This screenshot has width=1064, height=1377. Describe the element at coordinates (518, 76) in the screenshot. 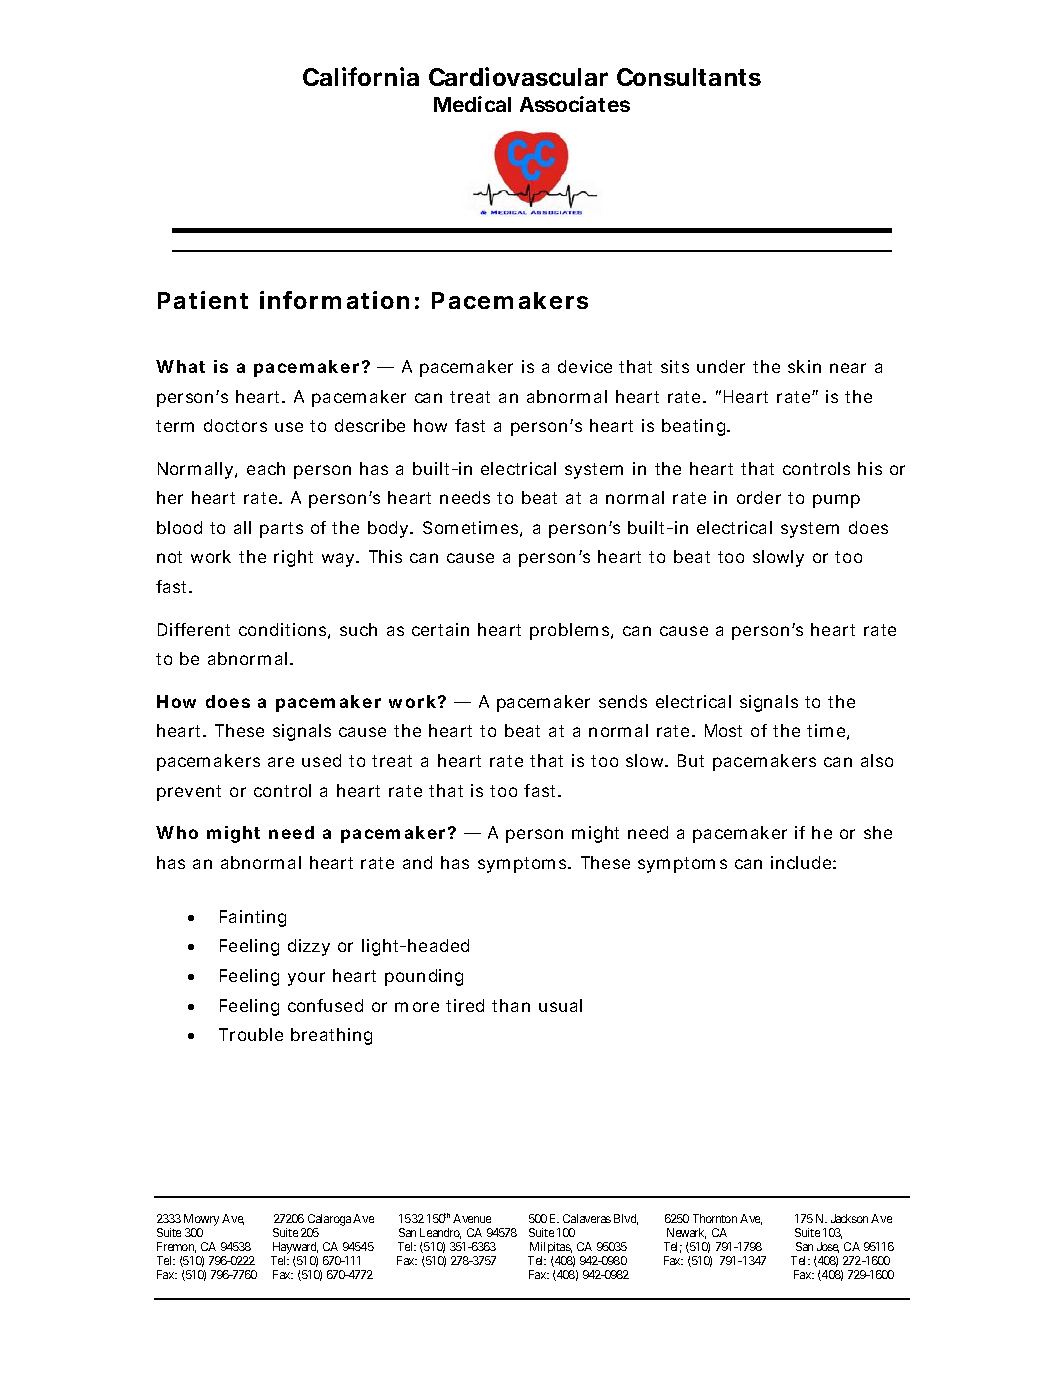

I see `Cardiovascular` at that location.
